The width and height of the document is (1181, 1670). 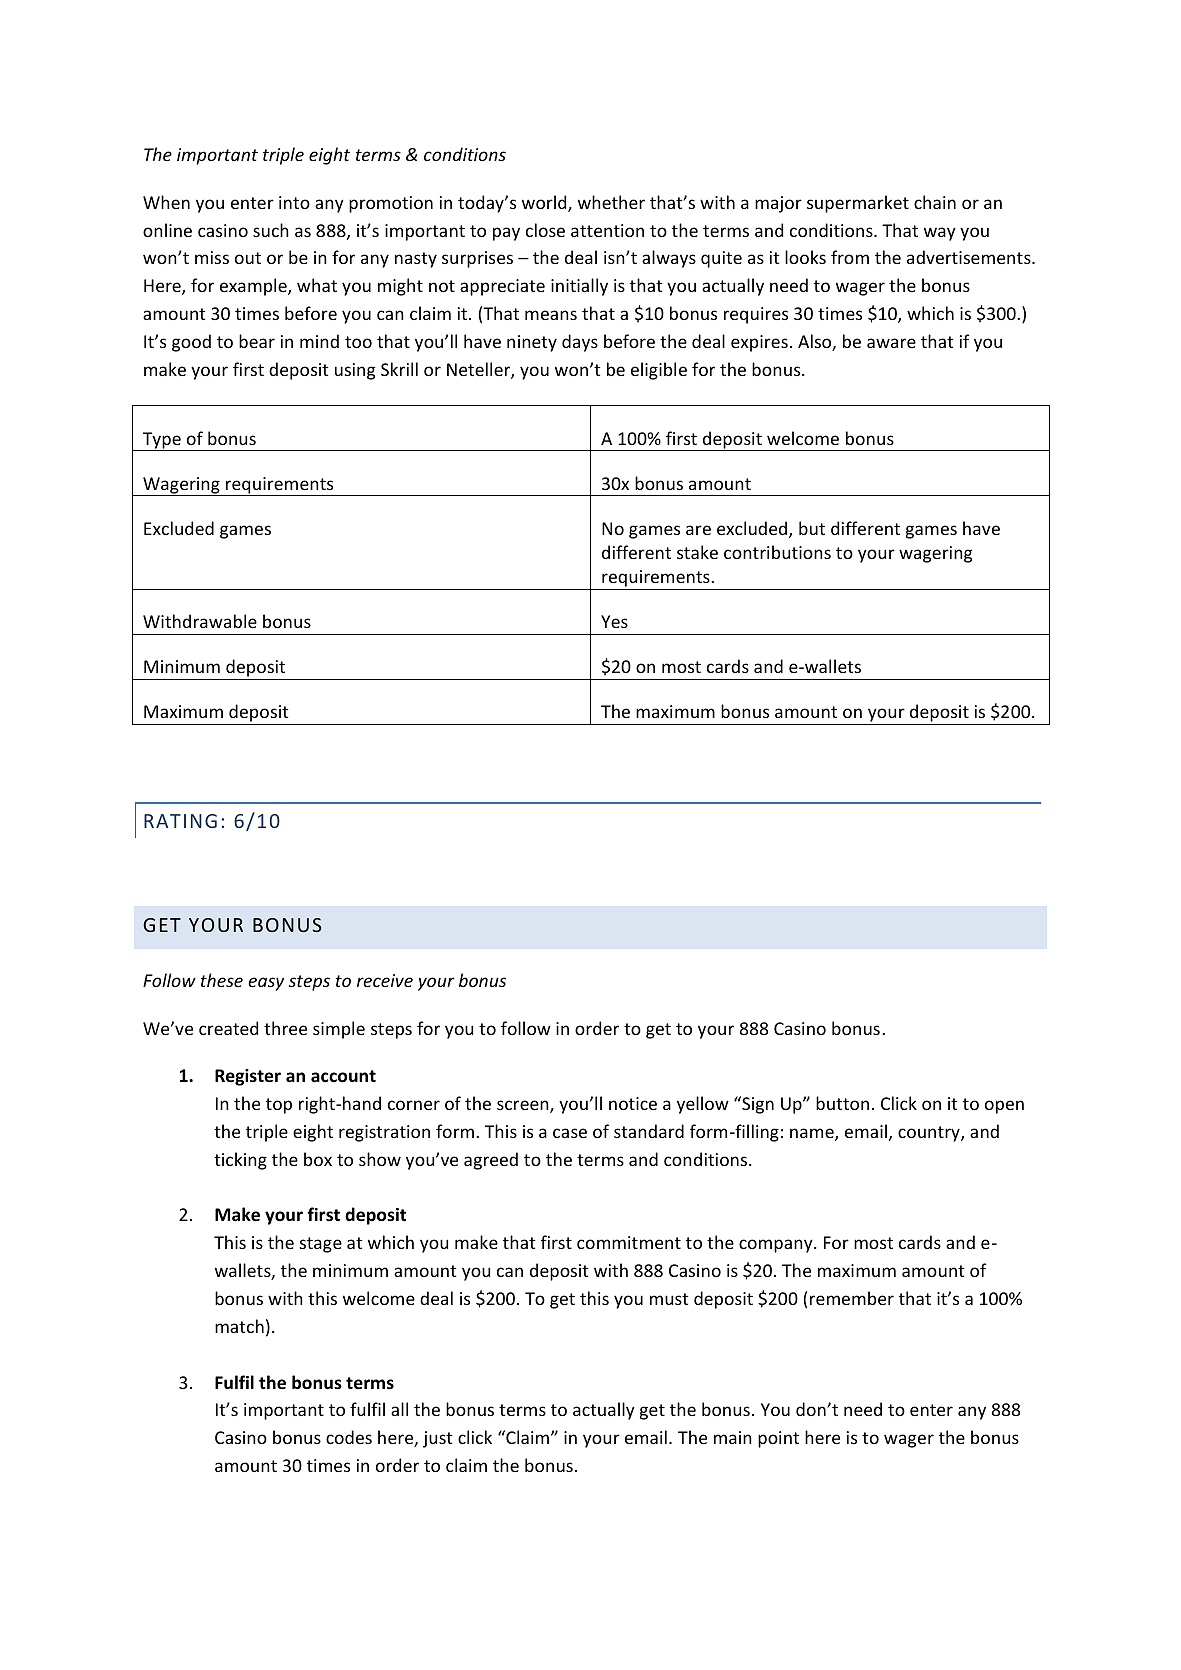 What do you see at coordinates (162, 441) in the document?
I see `Type` at bounding box center [162, 441].
